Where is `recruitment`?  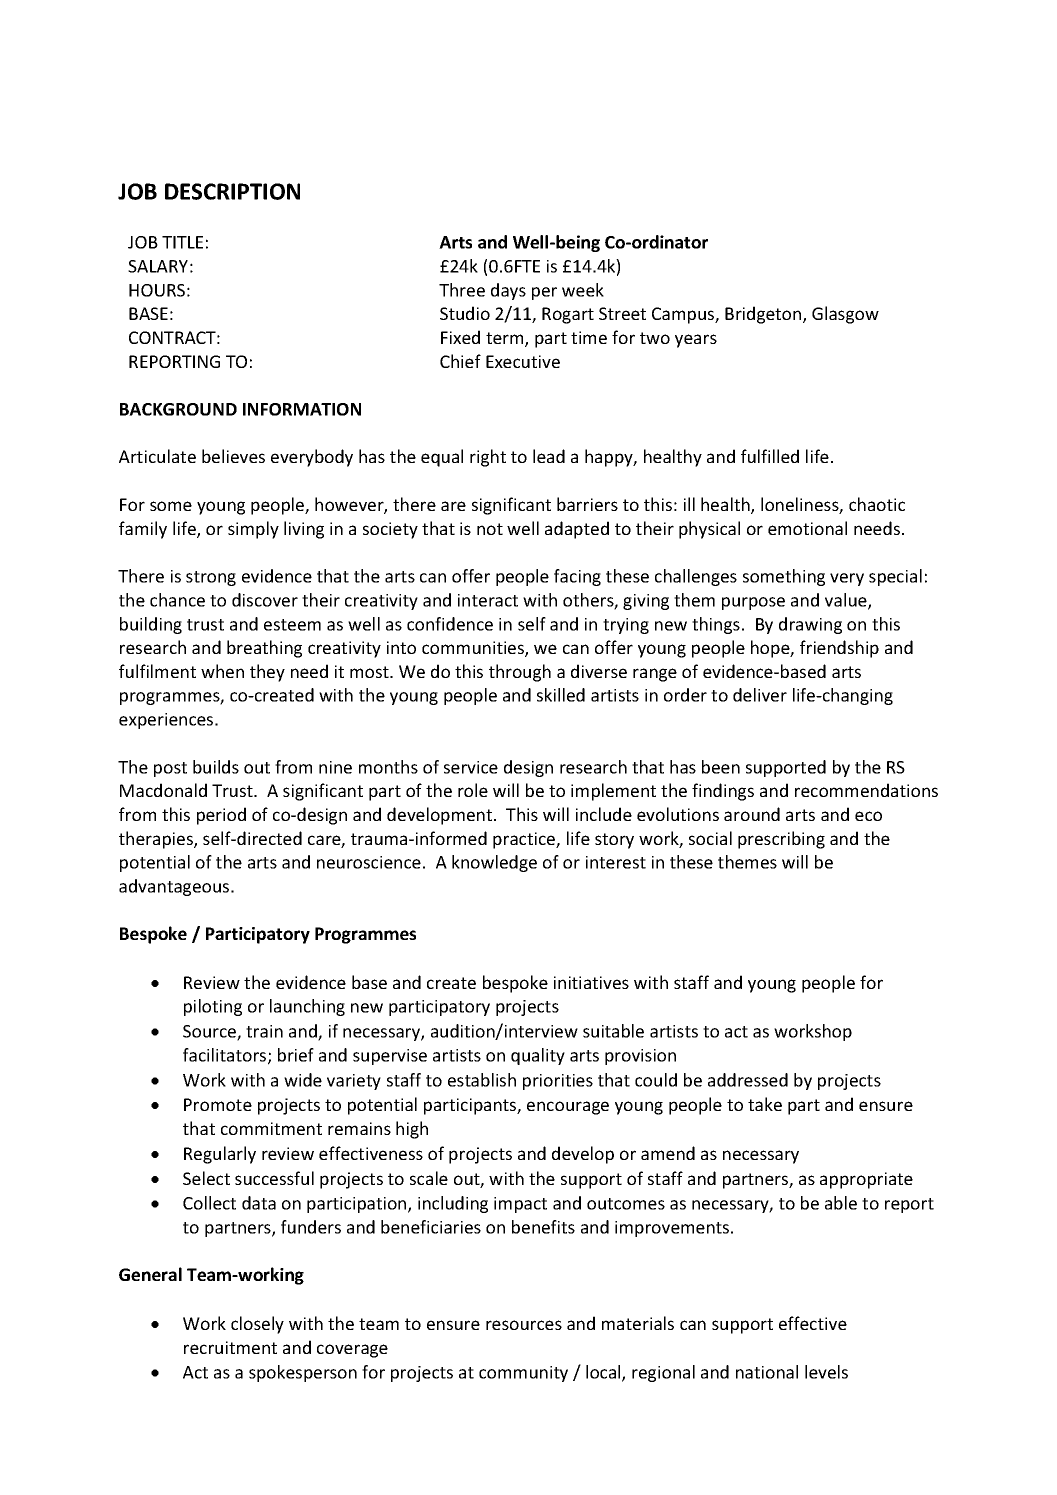
recruitment is located at coordinates (230, 1347).
